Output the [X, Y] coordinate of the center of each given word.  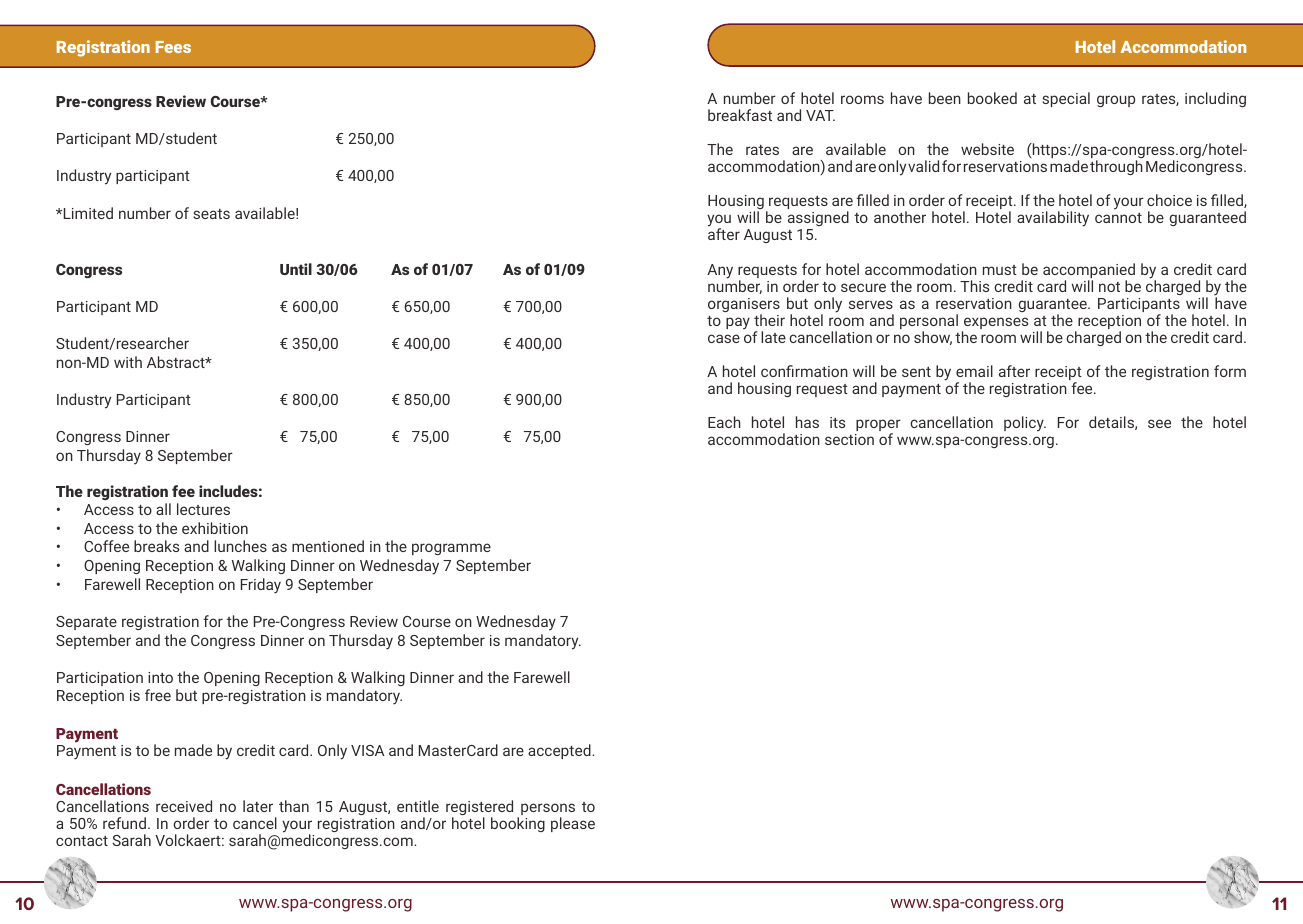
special [1066, 99]
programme [451, 549]
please [573, 824]
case [724, 338]
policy [1025, 424]
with [128, 362]
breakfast [740, 115]
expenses [995, 324]
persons [548, 810]
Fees [173, 47]
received [184, 806]
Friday [261, 586]
